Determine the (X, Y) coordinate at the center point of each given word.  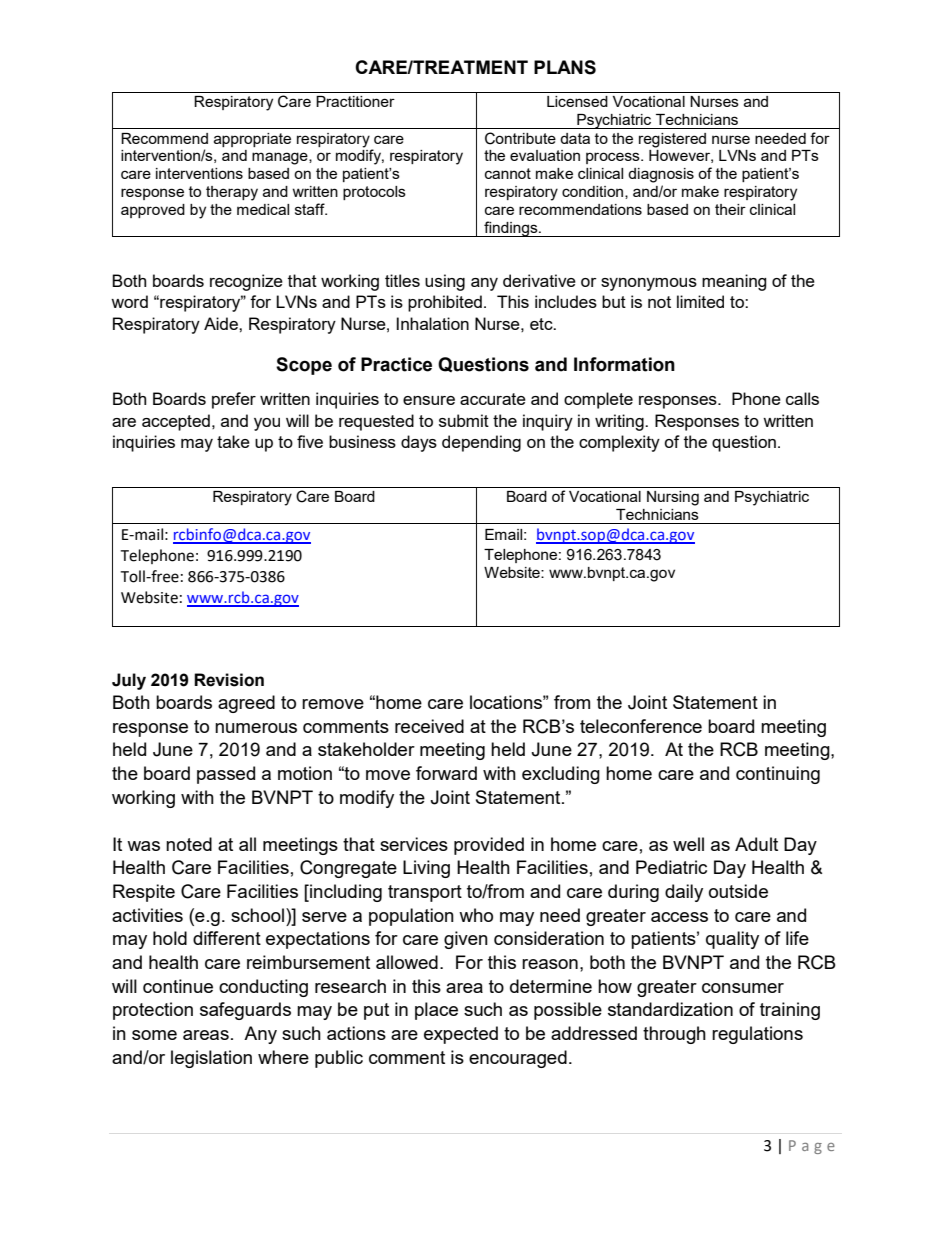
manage (281, 158)
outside (738, 891)
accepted (176, 422)
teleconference (641, 726)
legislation (211, 1059)
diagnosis (661, 175)
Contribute (520, 138)
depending (481, 443)
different (227, 938)
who (476, 915)
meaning (734, 282)
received (429, 726)
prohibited (445, 303)
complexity (619, 443)
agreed (246, 704)
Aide (222, 323)
